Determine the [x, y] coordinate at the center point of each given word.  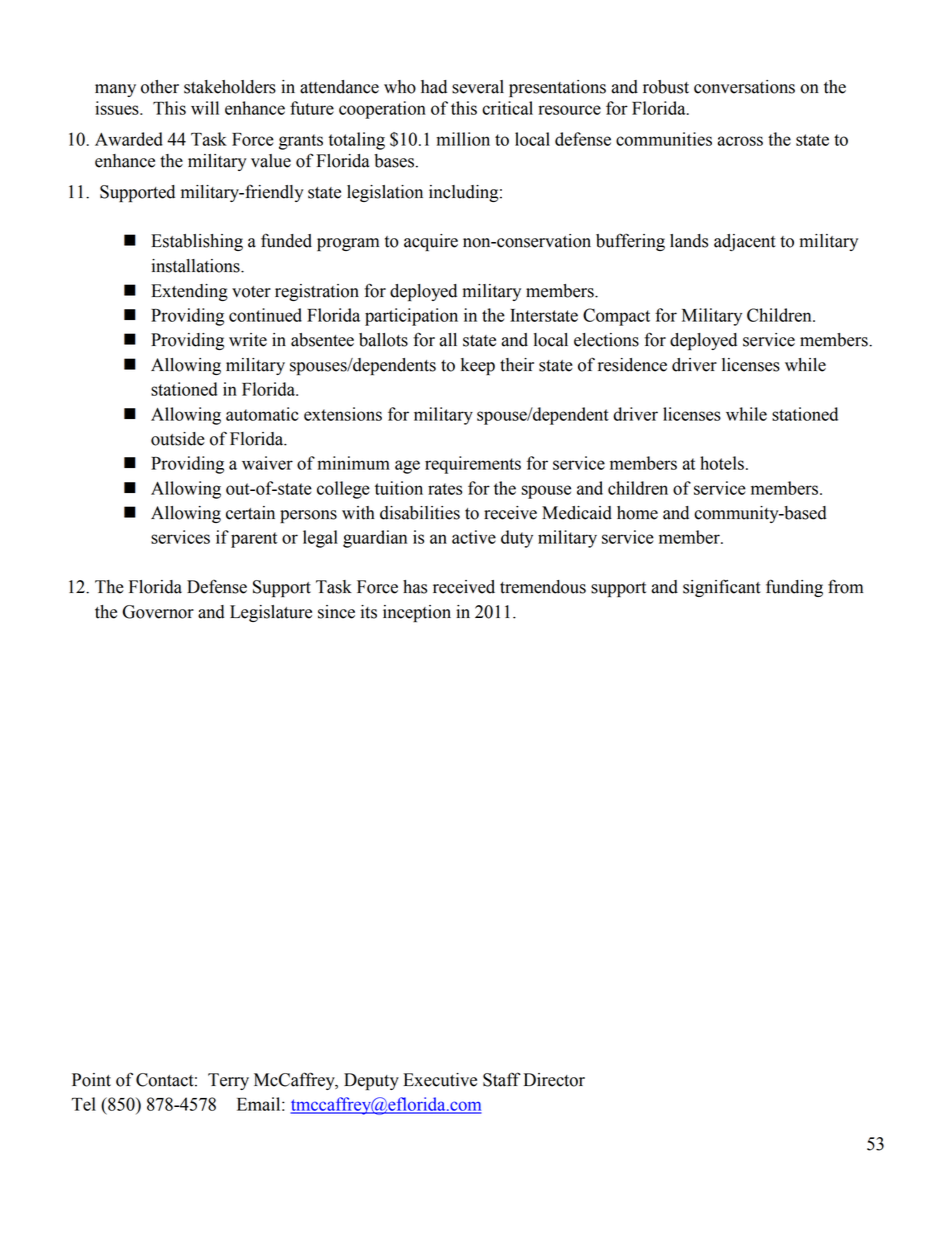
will [205, 108]
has [415, 587]
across [740, 141]
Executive [440, 1080]
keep [478, 366]
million [463, 139]
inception [417, 613]
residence [632, 365]
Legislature [271, 613]
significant [722, 588]
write [248, 340]
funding [794, 588]
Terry [228, 1081]
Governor [158, 612]
